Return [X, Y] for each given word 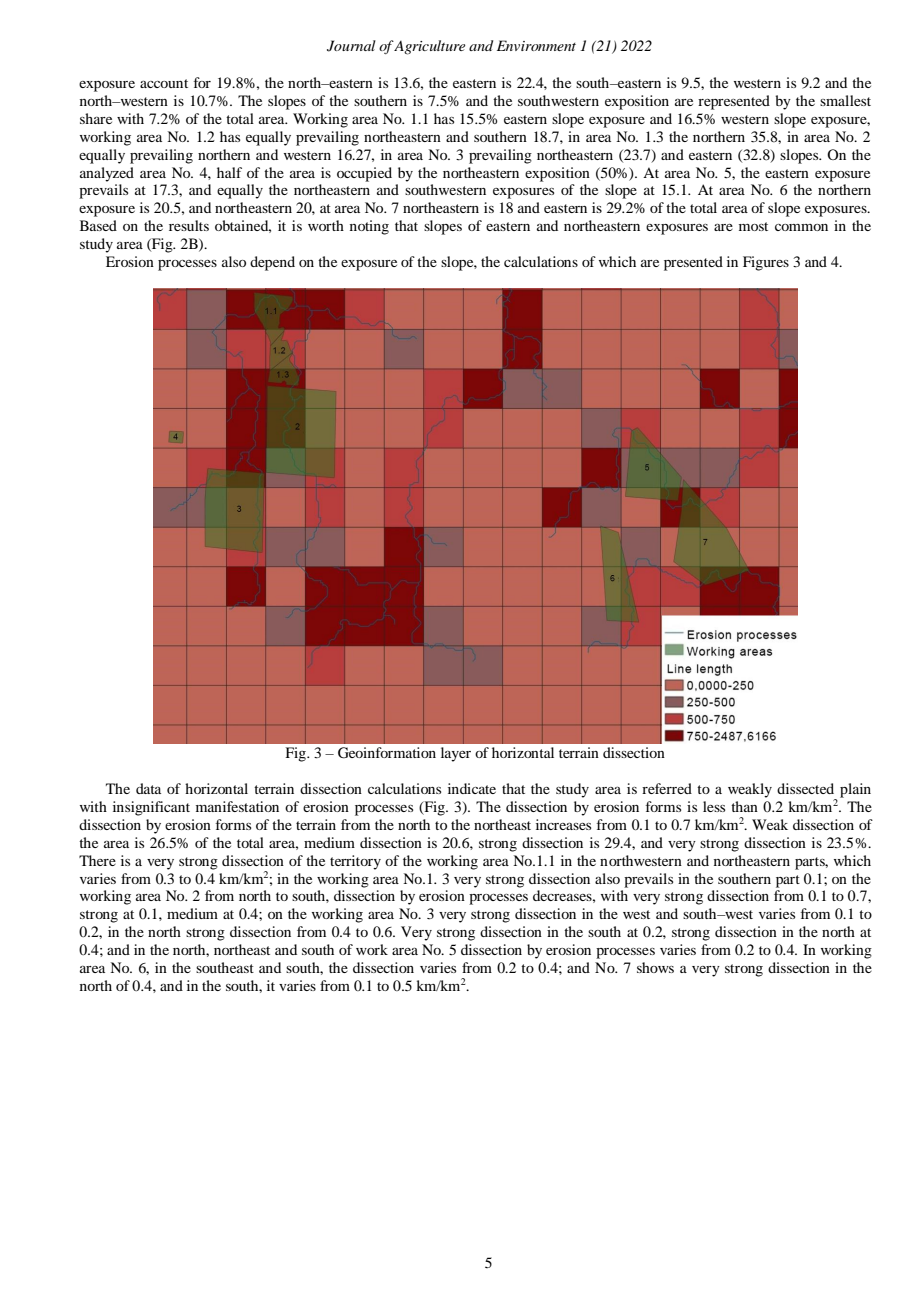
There [97, 860]
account [164, 83]
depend [272, 263]
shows [655, 967]
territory [355, 862]
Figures [766, 263]
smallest [845, 100]
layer [456, 754]
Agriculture [429, 47]
